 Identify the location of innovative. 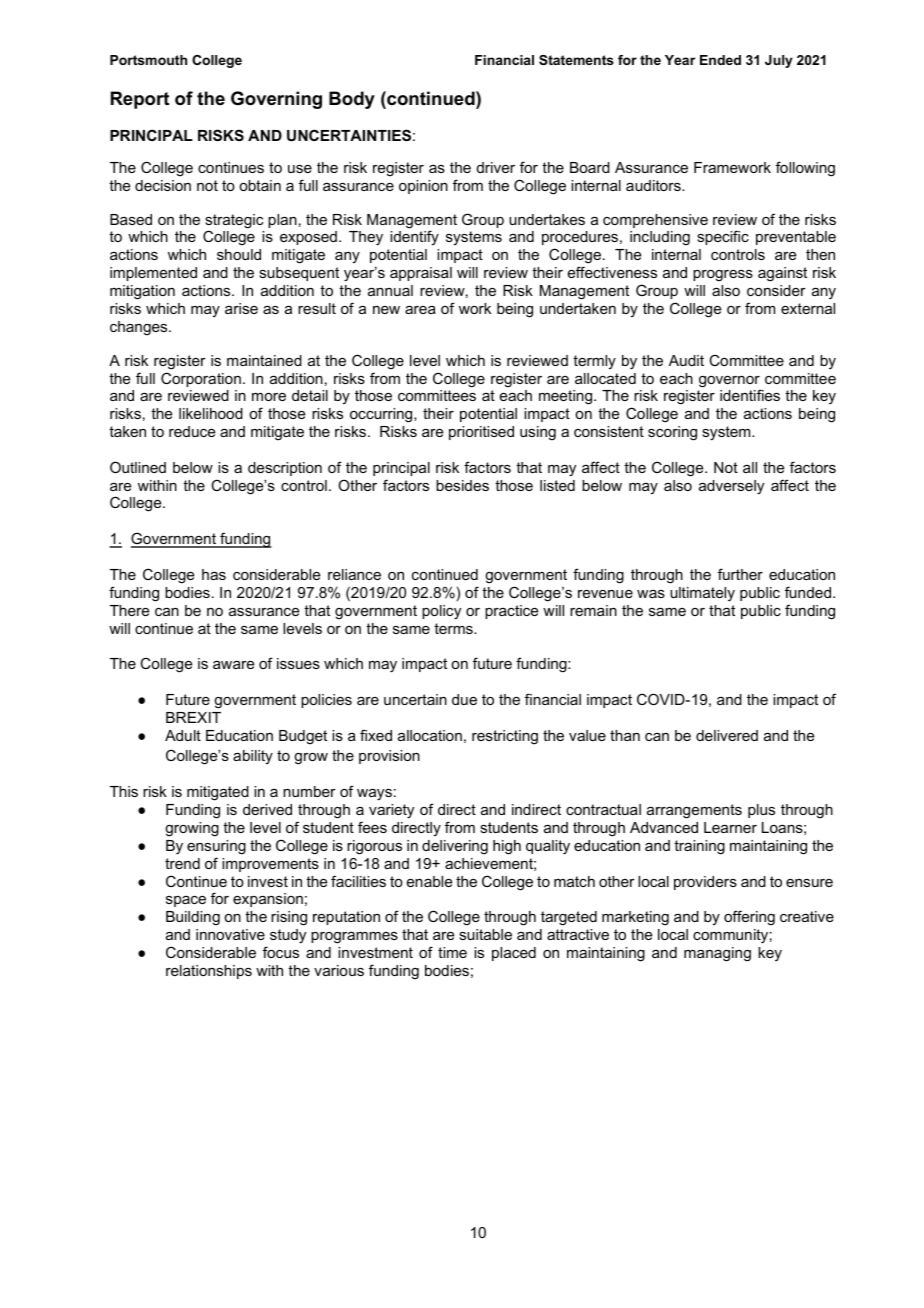
(230, 934).
